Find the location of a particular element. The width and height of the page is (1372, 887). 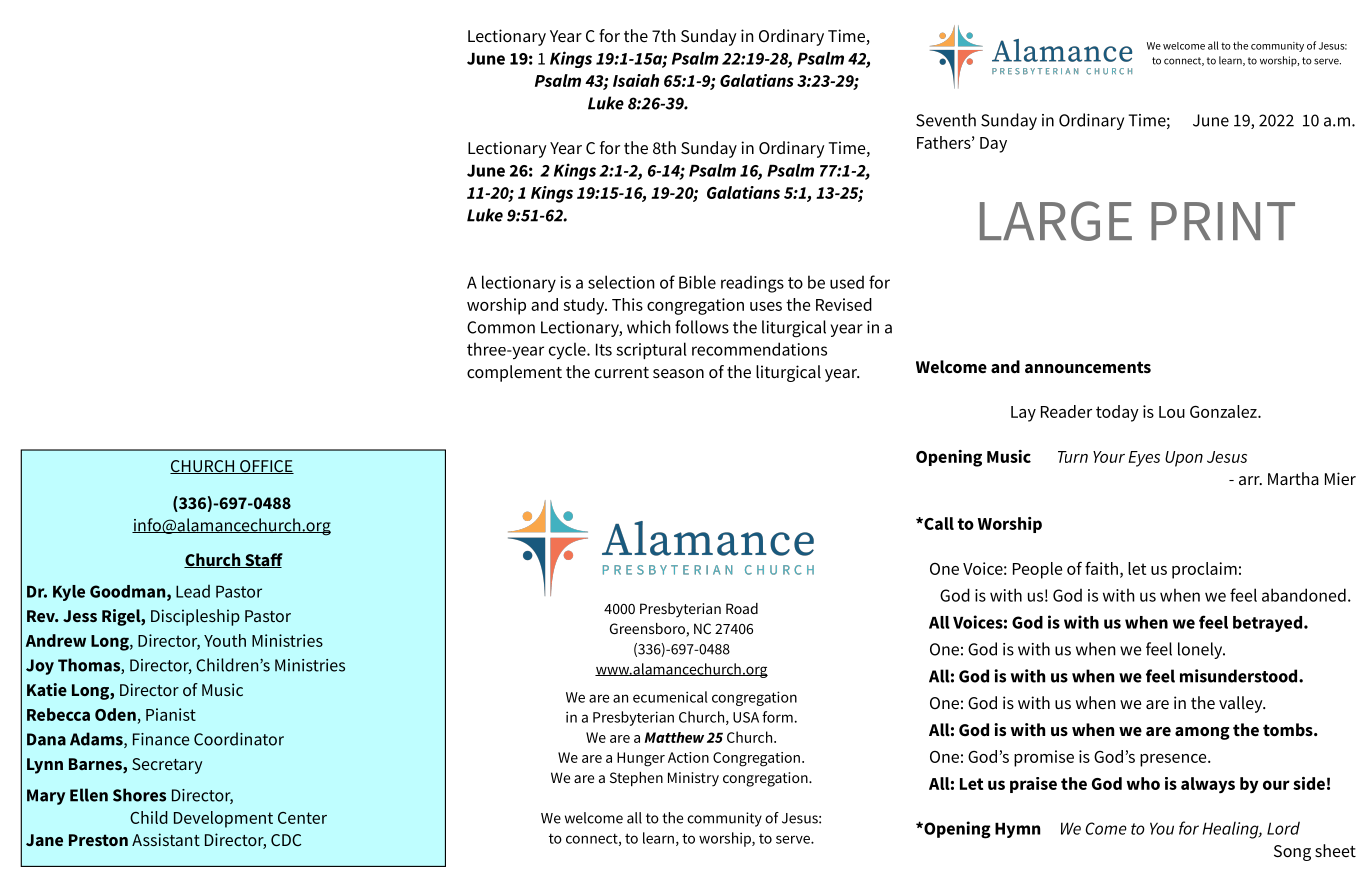

Upon is located at coordinates (1184, 459).
